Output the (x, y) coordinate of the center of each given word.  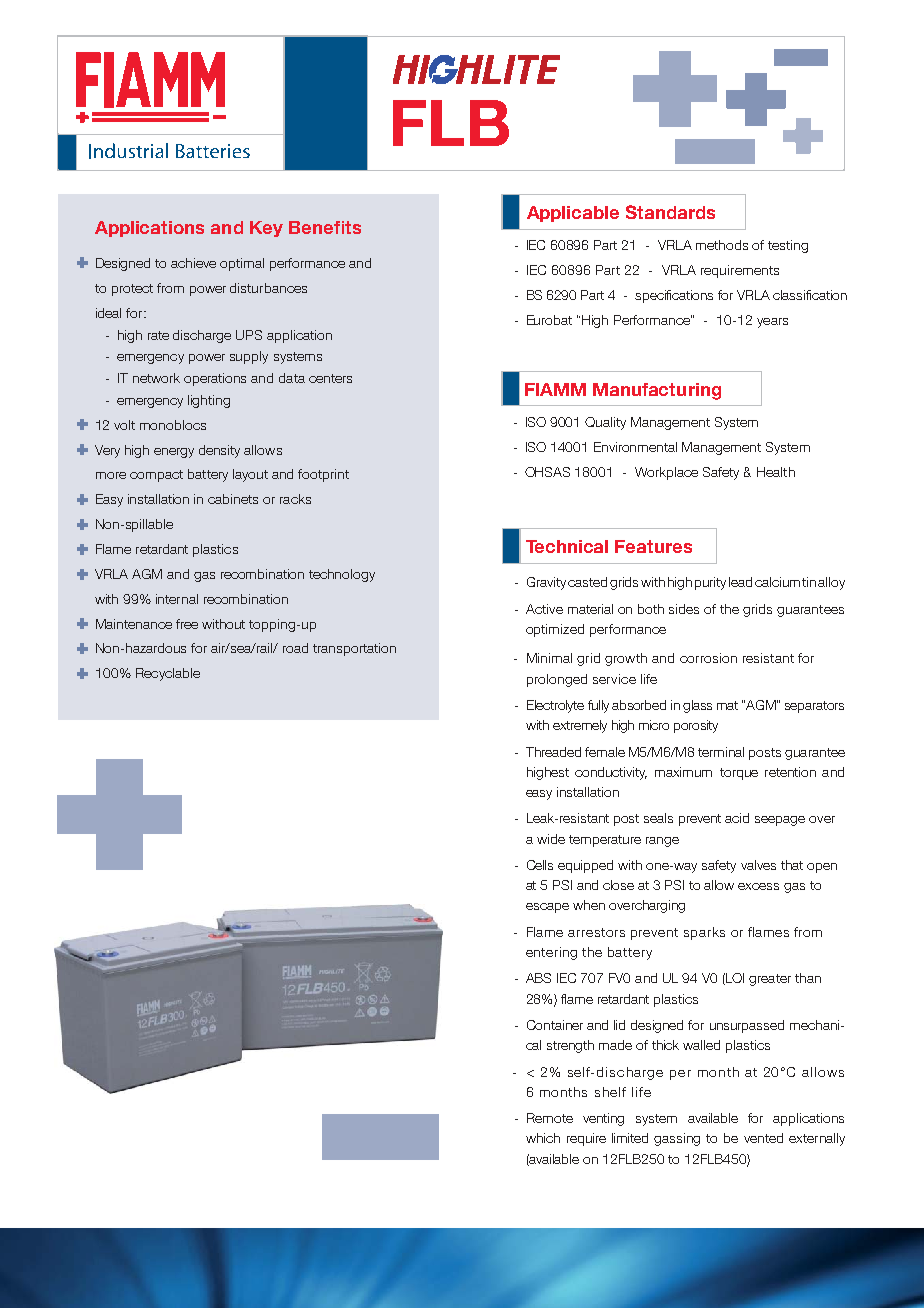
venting (603, 1119)
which (543, 1138)
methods (722, 245)
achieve (193, 263)
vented (763, 1138)
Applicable (573, 214)
